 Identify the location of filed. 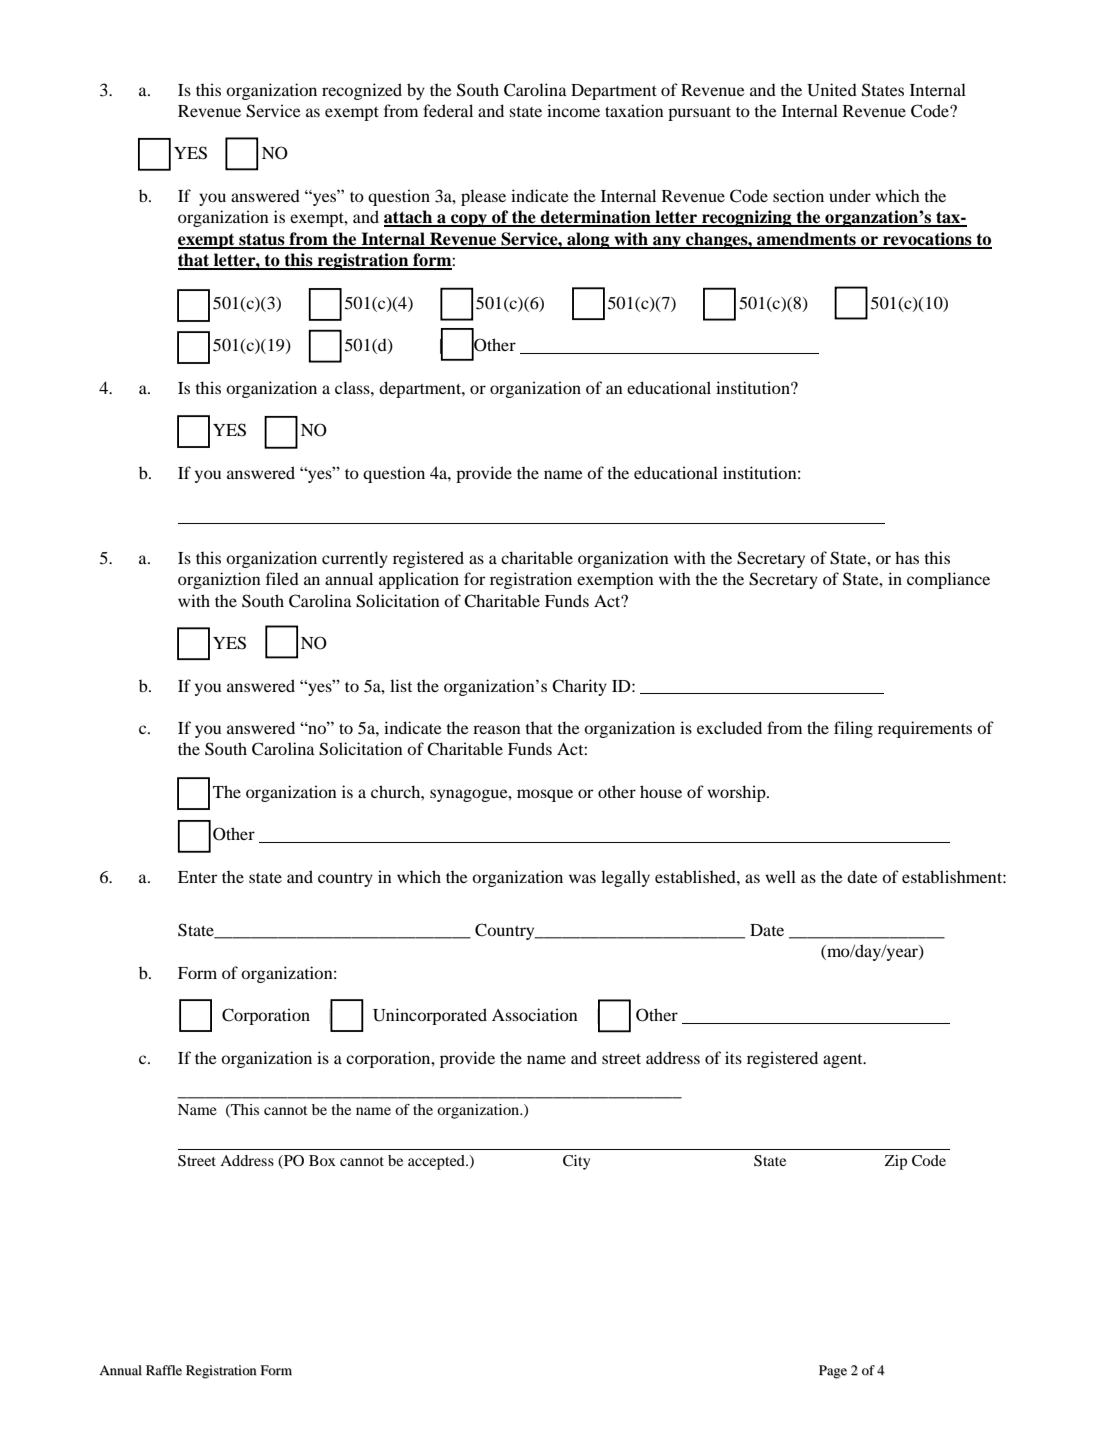
(282, 578).
